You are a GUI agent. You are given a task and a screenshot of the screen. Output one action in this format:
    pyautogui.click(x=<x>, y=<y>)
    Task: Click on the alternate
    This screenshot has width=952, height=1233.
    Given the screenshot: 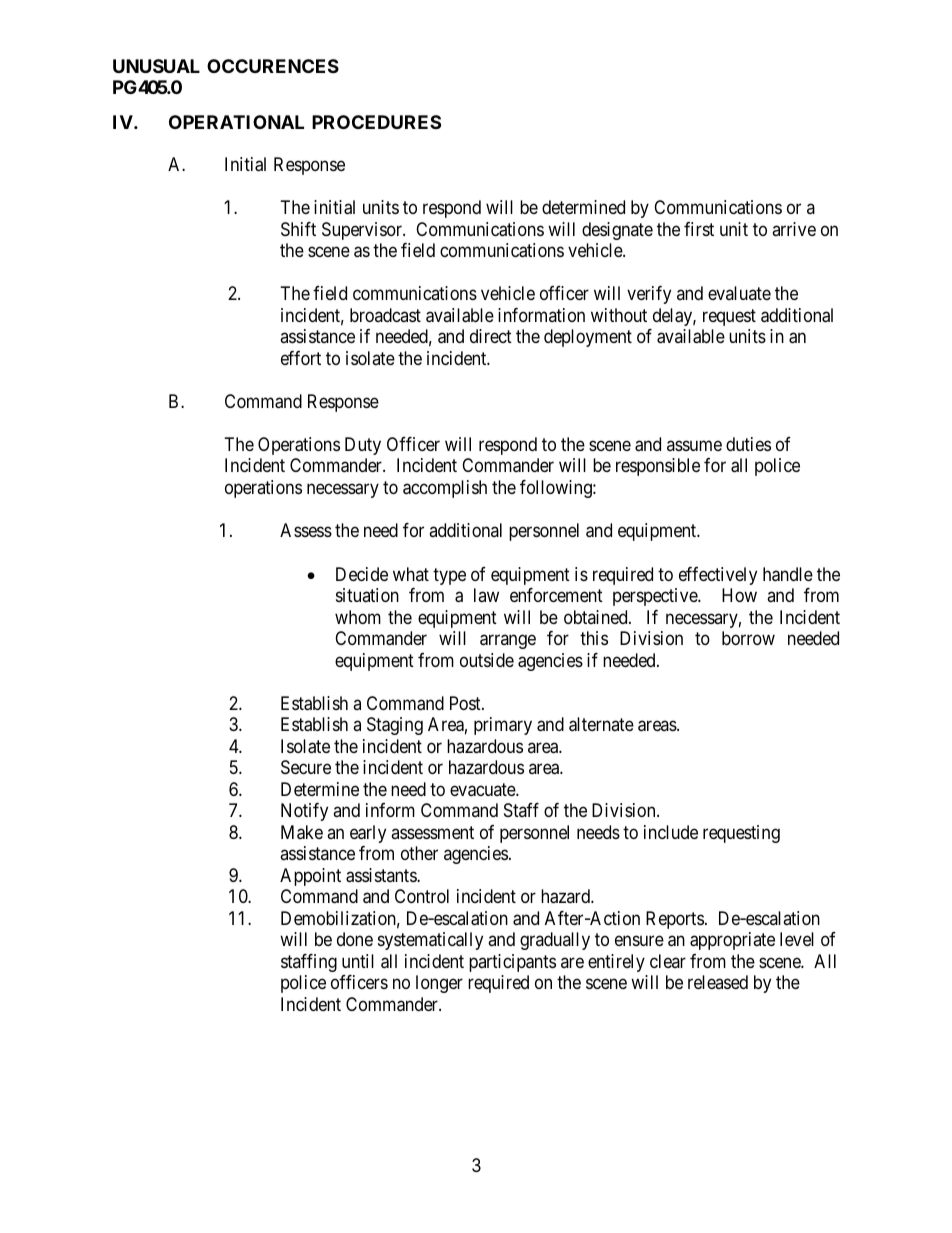 What is the action you would take?
    pyautogui.click(x=601, y=724)
